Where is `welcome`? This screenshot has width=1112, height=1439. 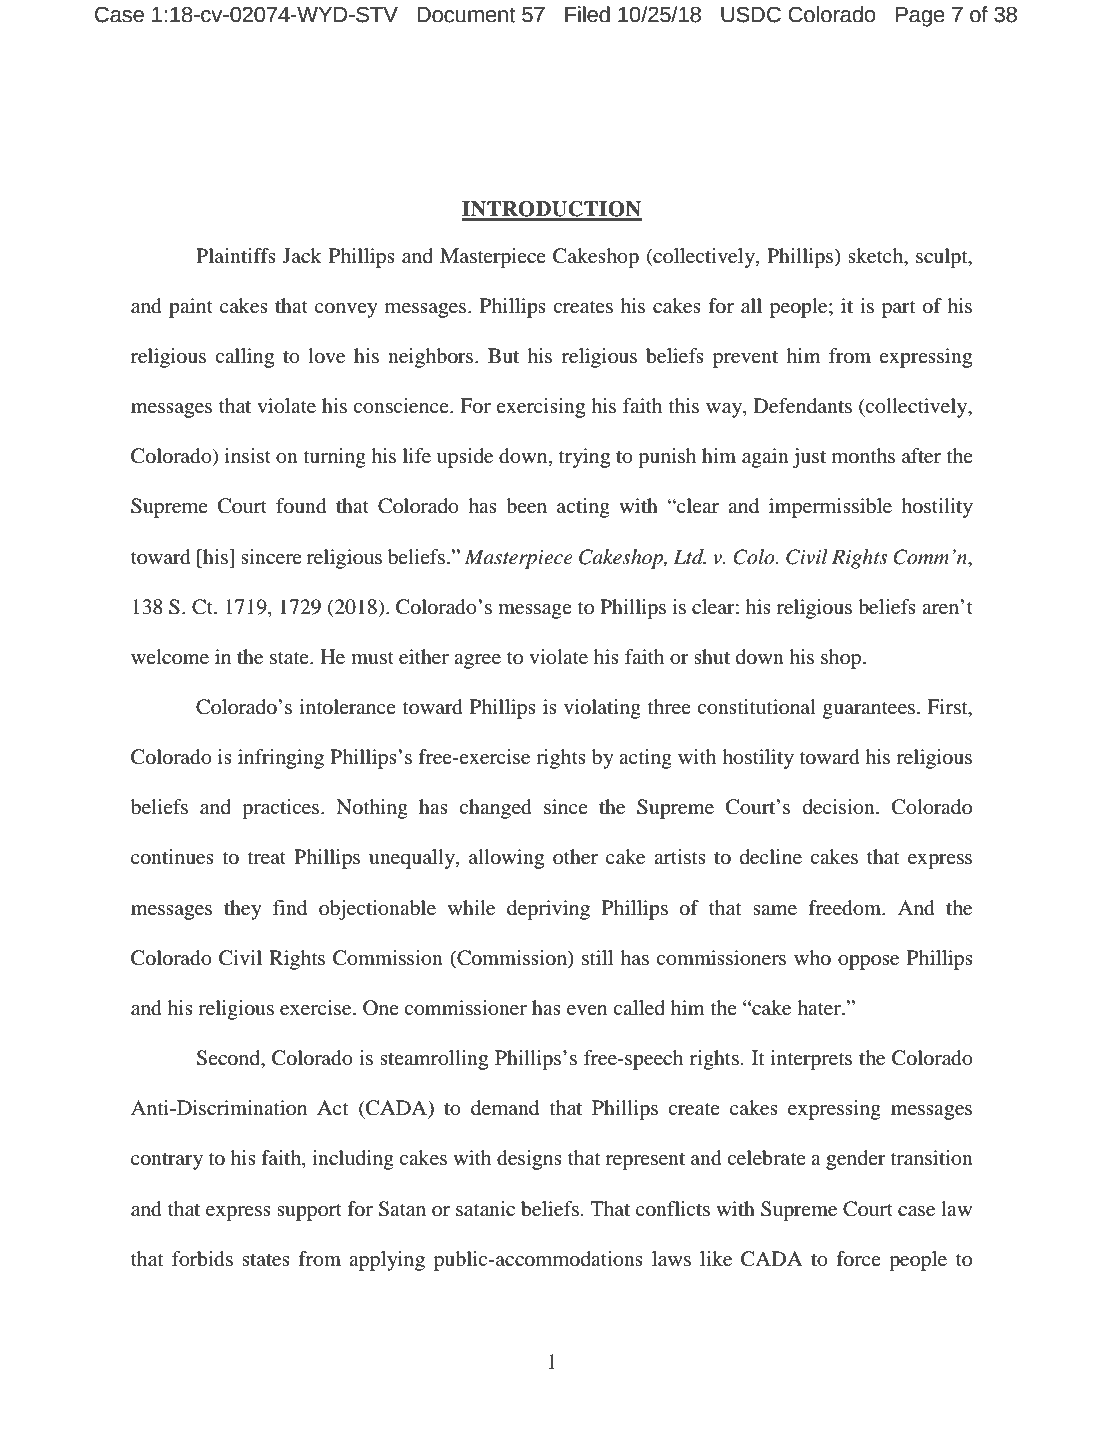
welcome is located at coordinates (170, 657).
